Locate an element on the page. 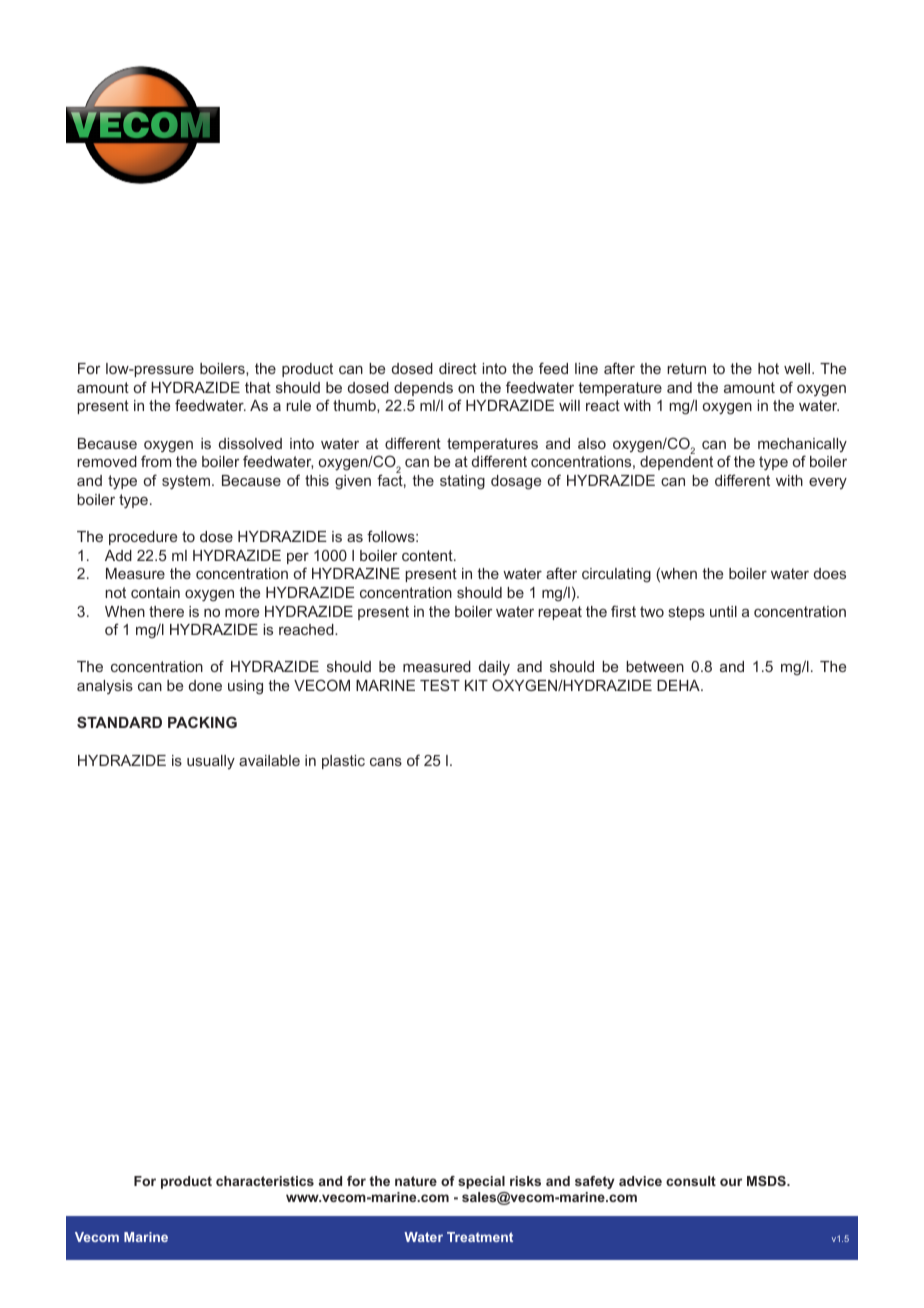 This page has width=924, height=1308. between is located at coordinates (655, 666).
